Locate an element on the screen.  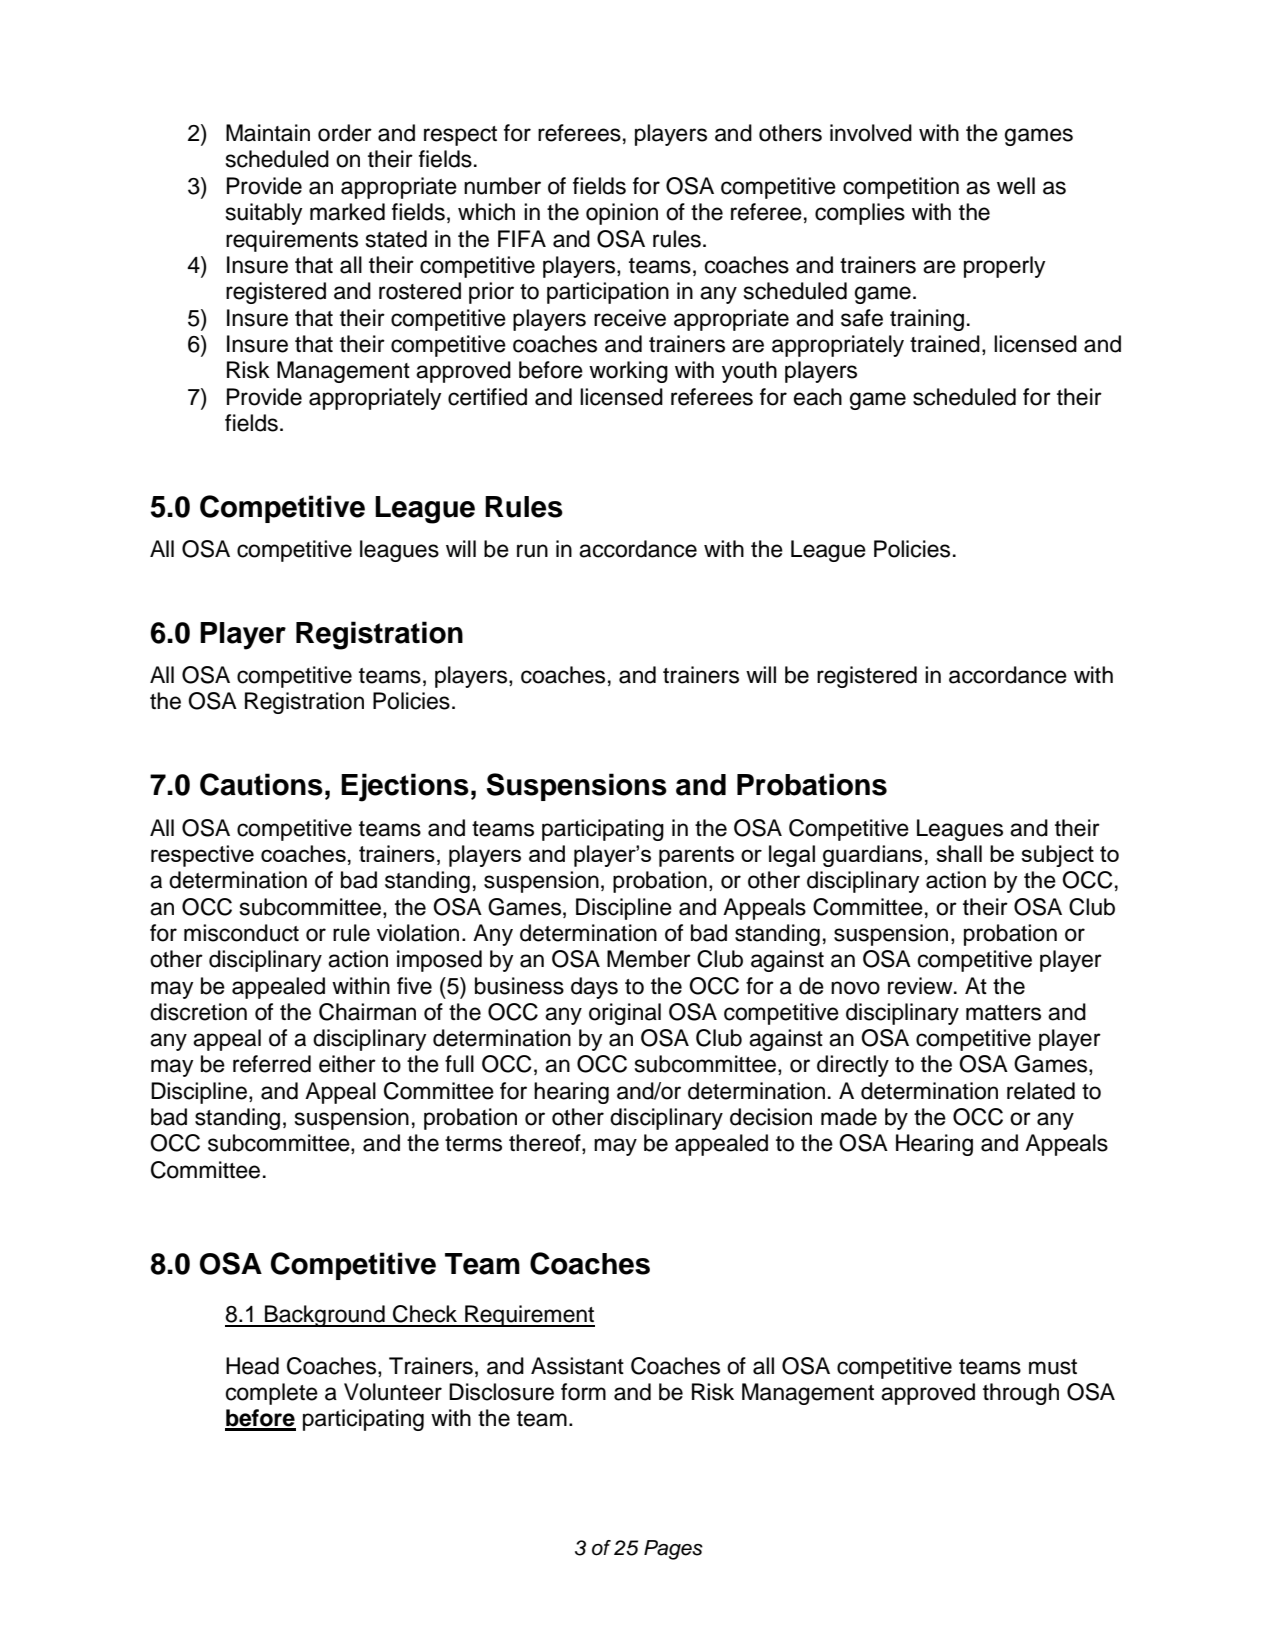
Pages is located at coordinates (673, 1550).
